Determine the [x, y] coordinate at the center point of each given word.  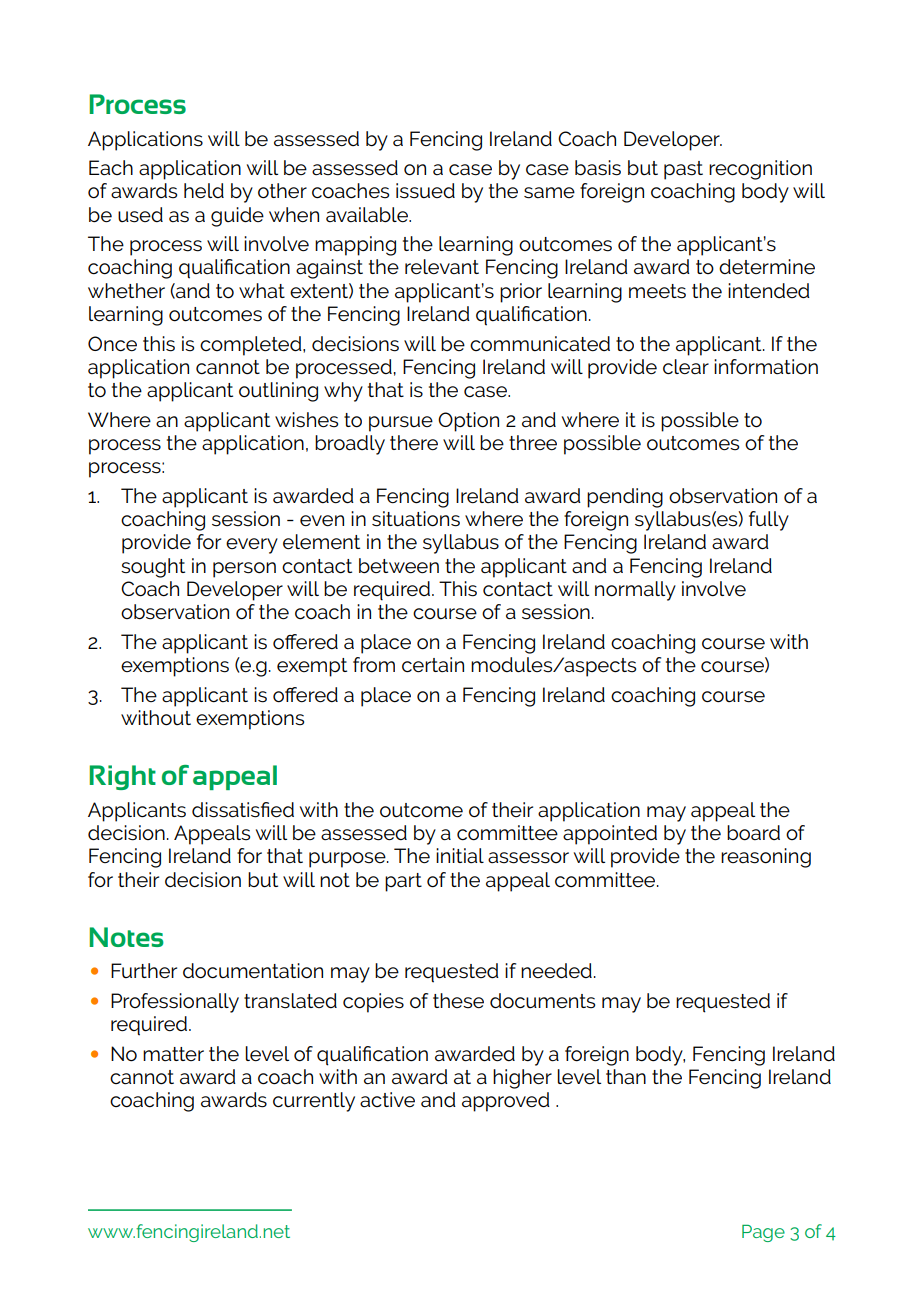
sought [153, 568]
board [753, 833]
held [204, 191]
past [683, 170]
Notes [126, 937]
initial [460, 855]
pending [625, 498]
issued [425, 191]
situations [416, 519]
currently [314, 1102]
